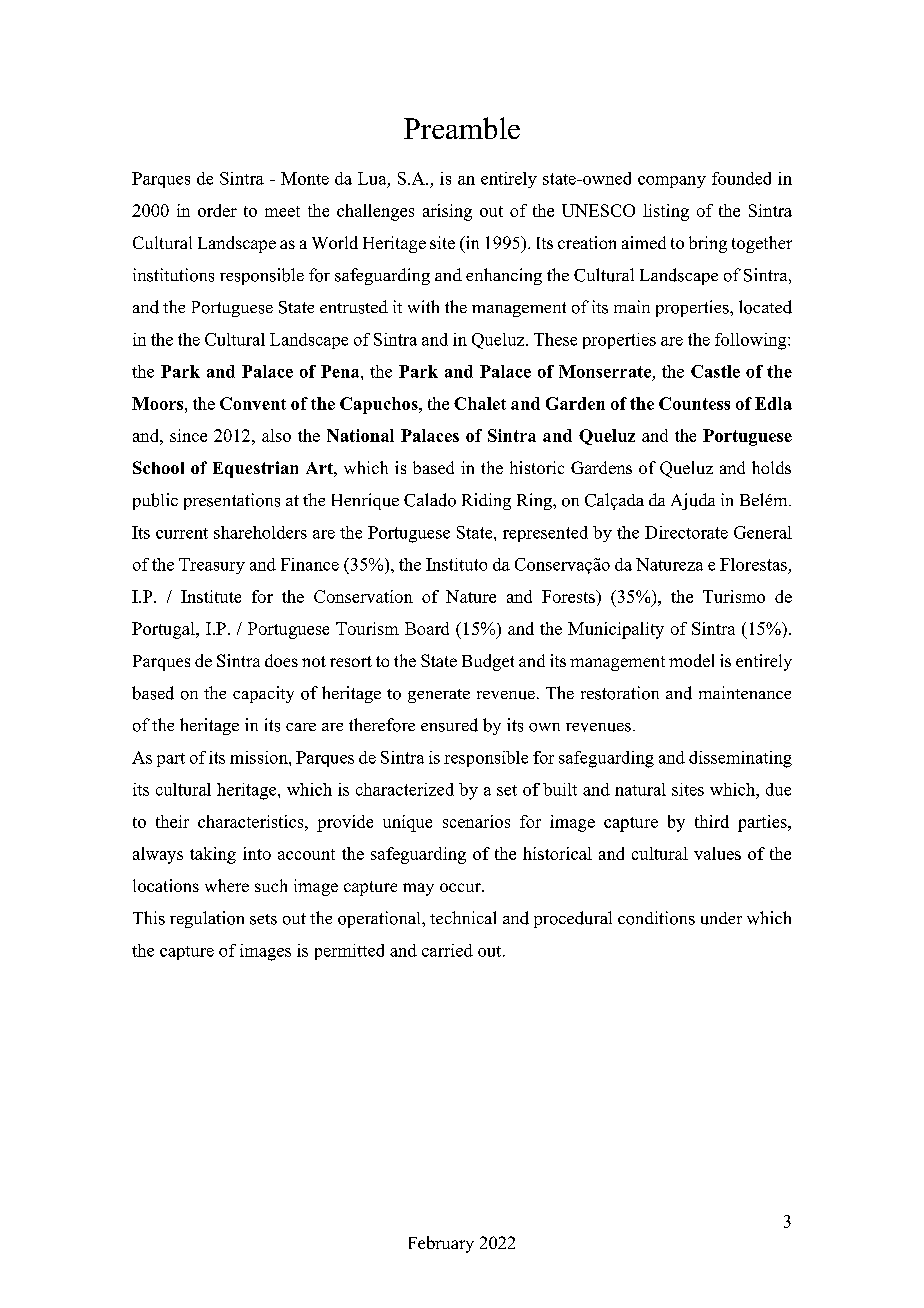  Describe the element at coordinates (672, 182) in the screenshot. I see `company` at that location.
